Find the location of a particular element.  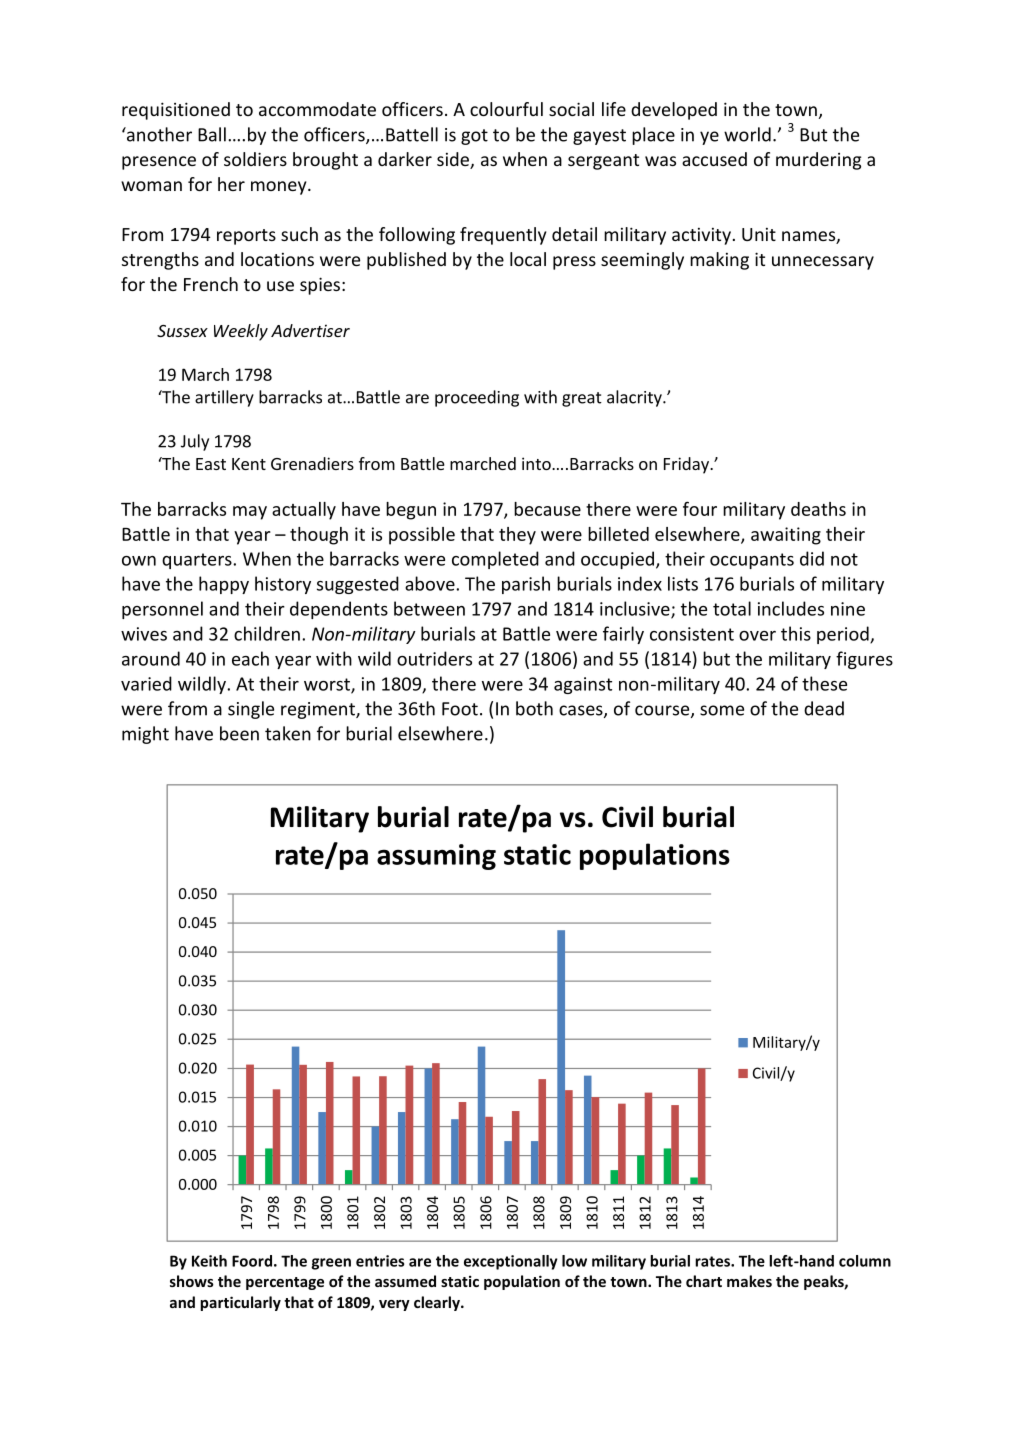

world is located at coordinates (747, 134).
